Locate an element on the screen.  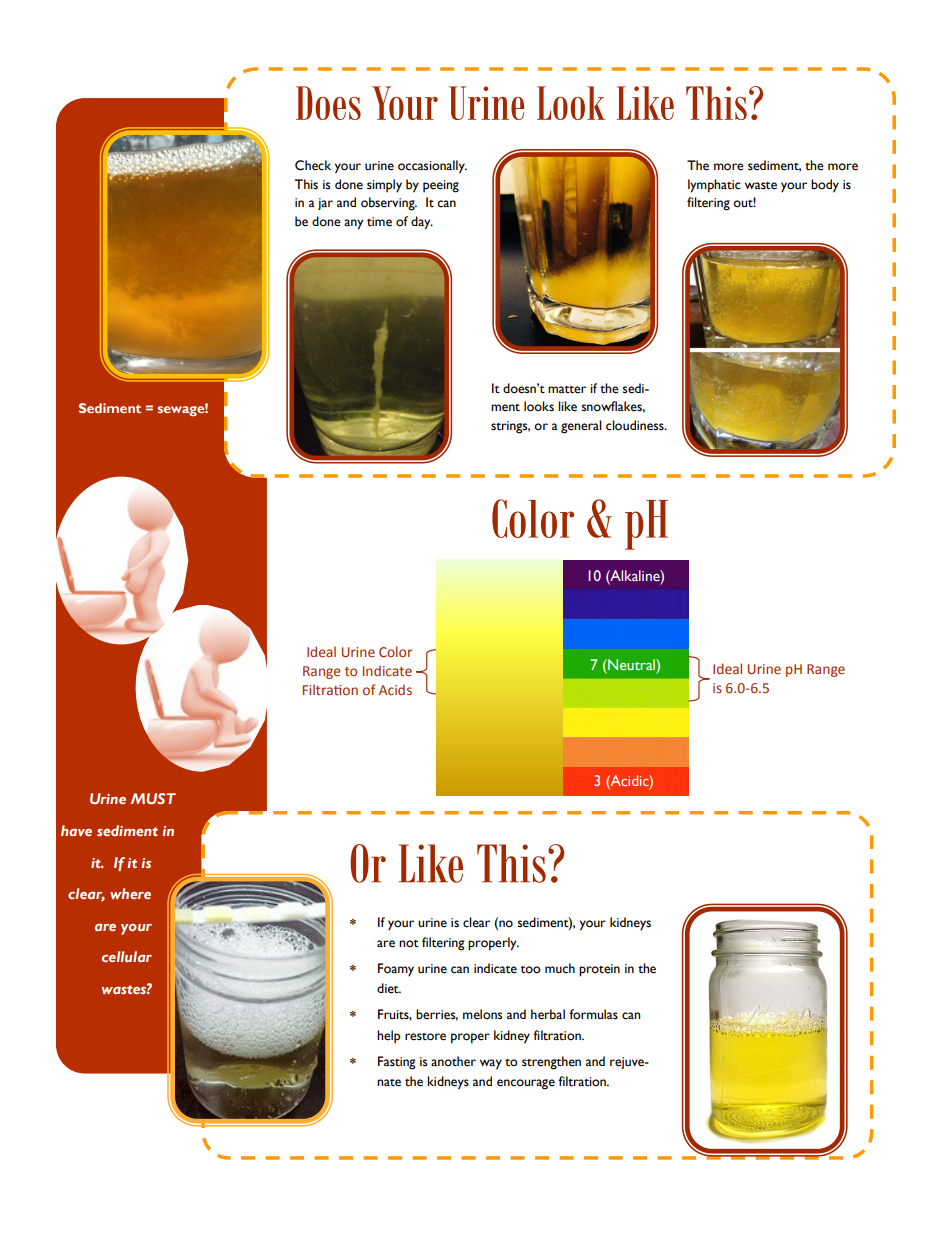
peeing is located at coordinates (441, 186).
